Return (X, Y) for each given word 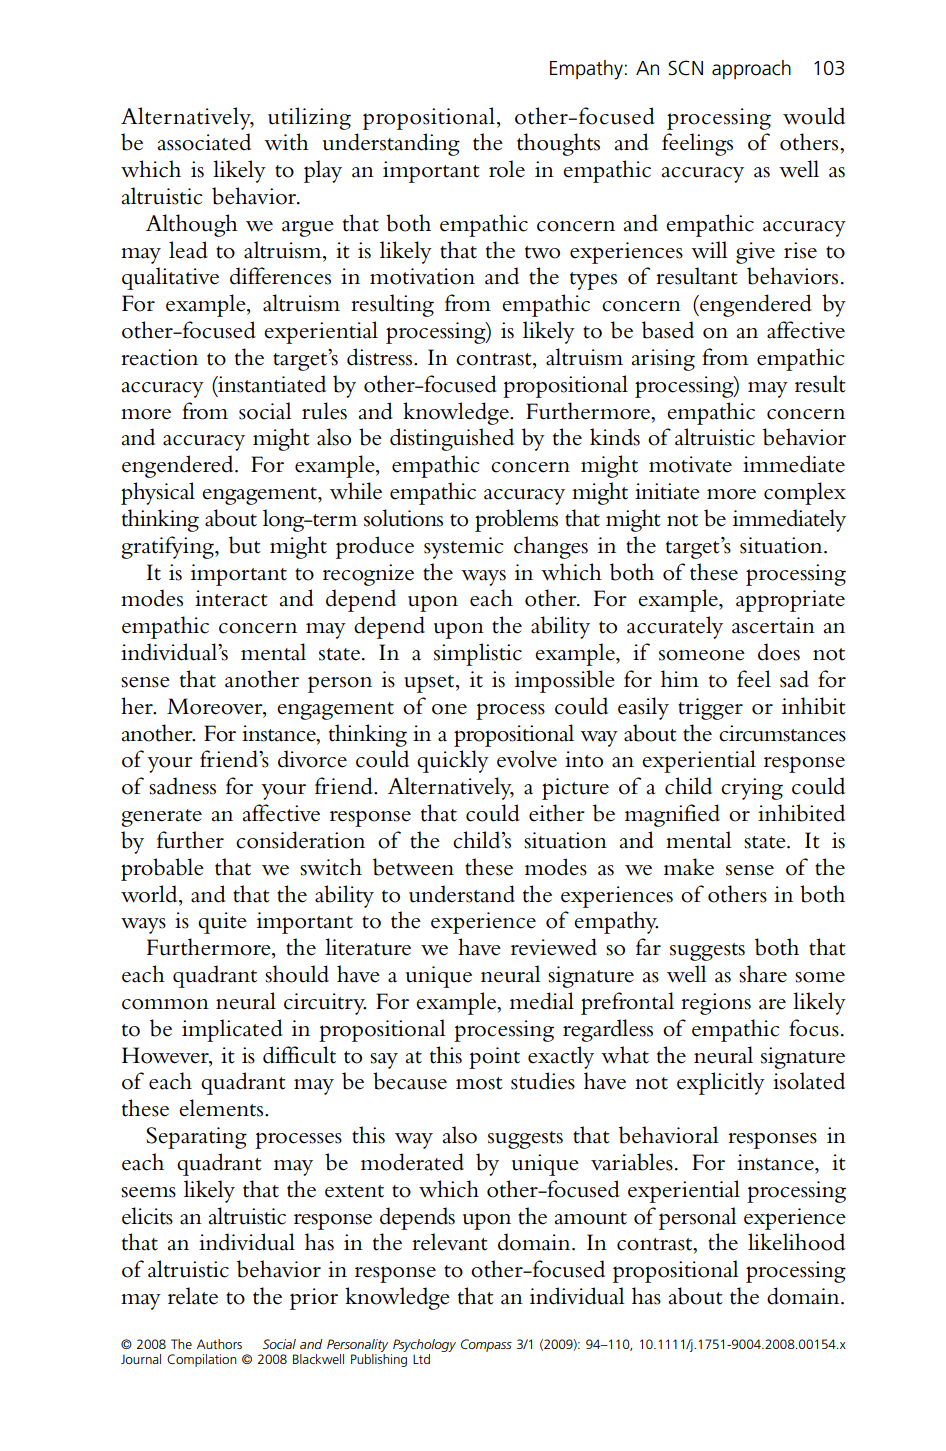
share (763, 974)
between (413, 867)
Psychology (424, 1345)
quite (222, 923)
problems (516, 520)
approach (751, 70)
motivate (690, 464)
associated (204, 142)
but (245, 545)
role (507, 169)
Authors (219, 1344)
